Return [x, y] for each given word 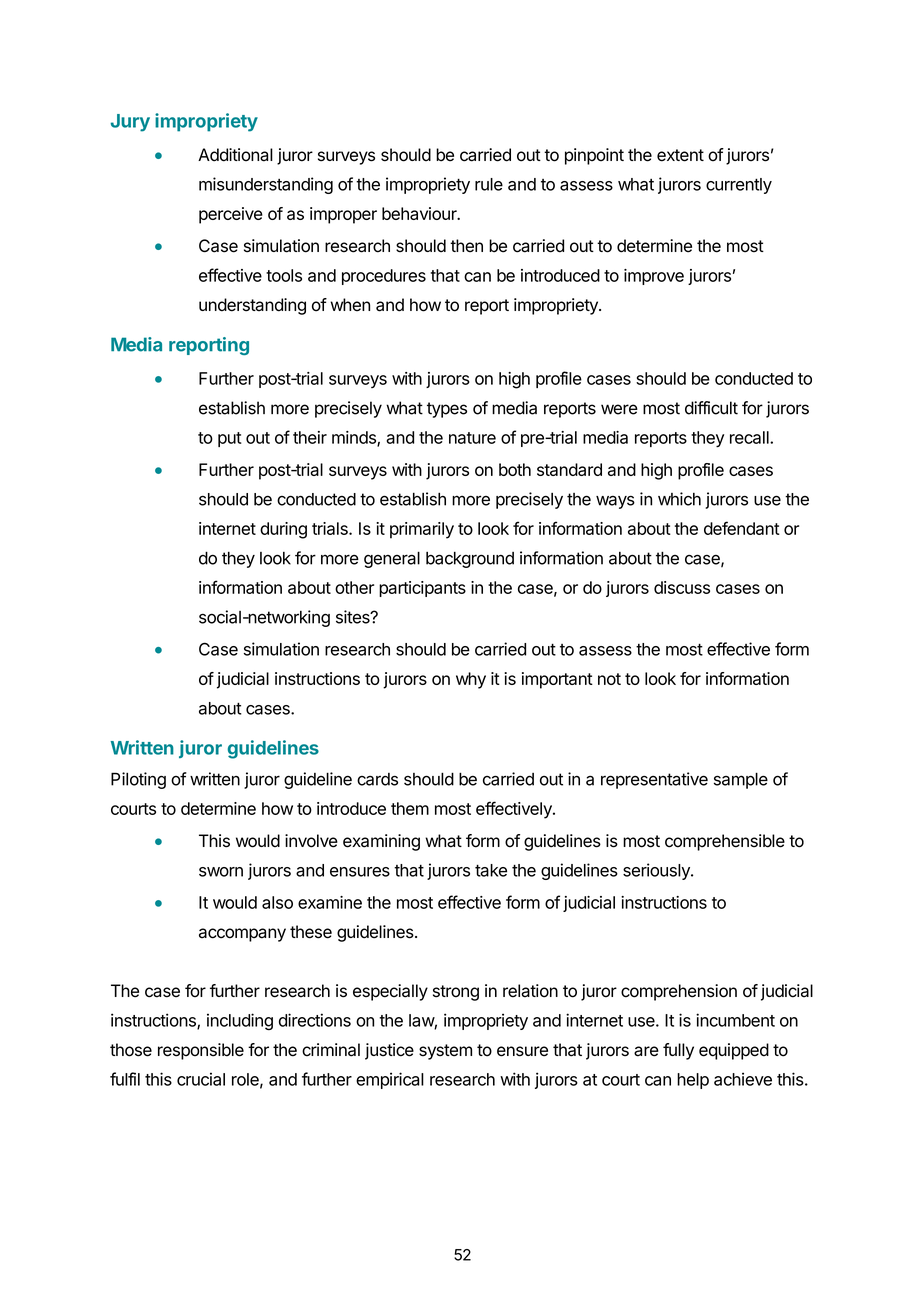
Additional [235, 155]
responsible [201, 1051]
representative [654, 780]
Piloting [138, 780]
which [679, 499]
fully [678, 1051]
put [230, 439]
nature [472, 438]
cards [377, 779]
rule [489, 184]
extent [680, 155]
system [445, 1052]
